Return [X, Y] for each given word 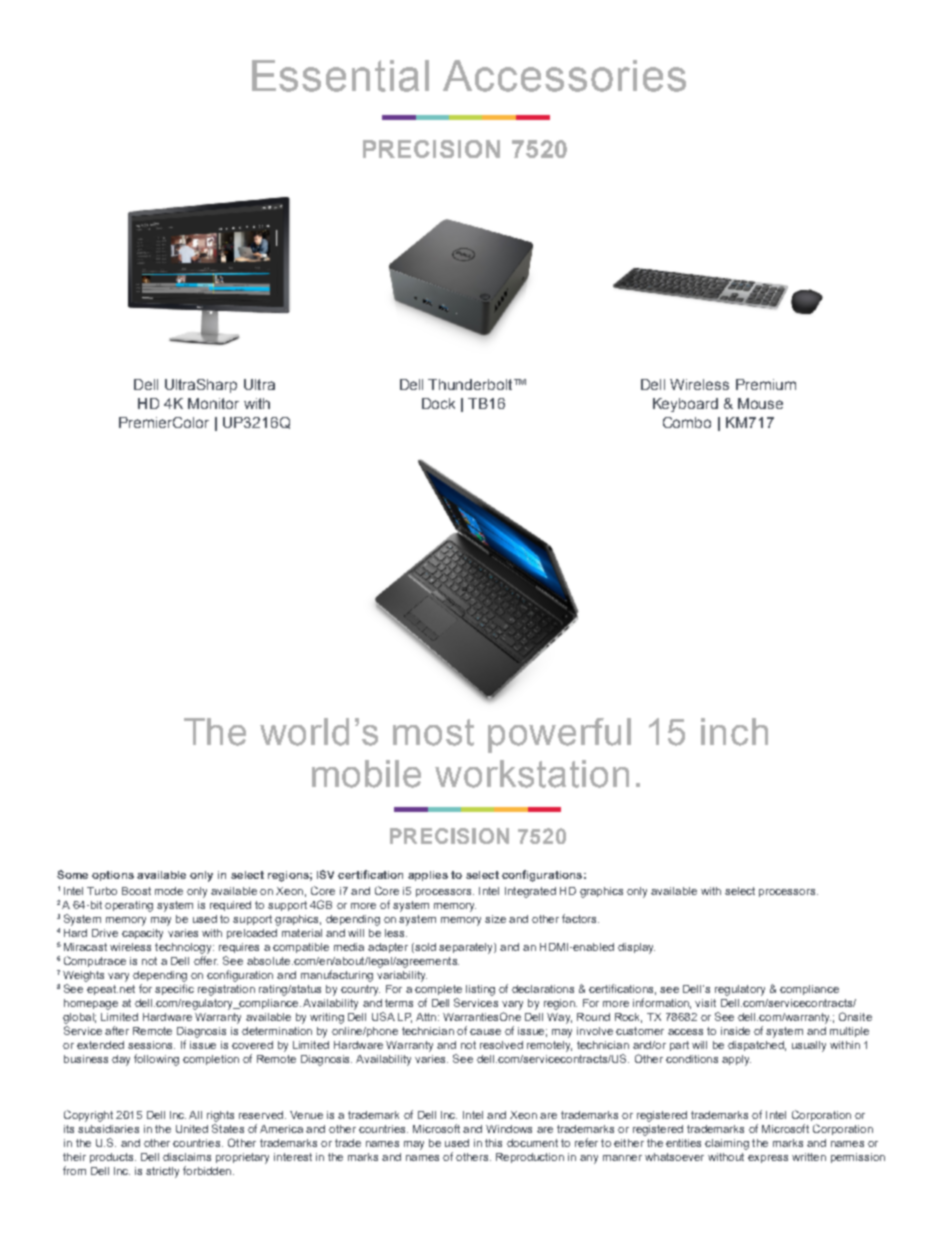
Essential [340, 76]
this [493, 1143]
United [192, 1129]
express [768, 1159]
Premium [766, 384]
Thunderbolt [471, 384]
